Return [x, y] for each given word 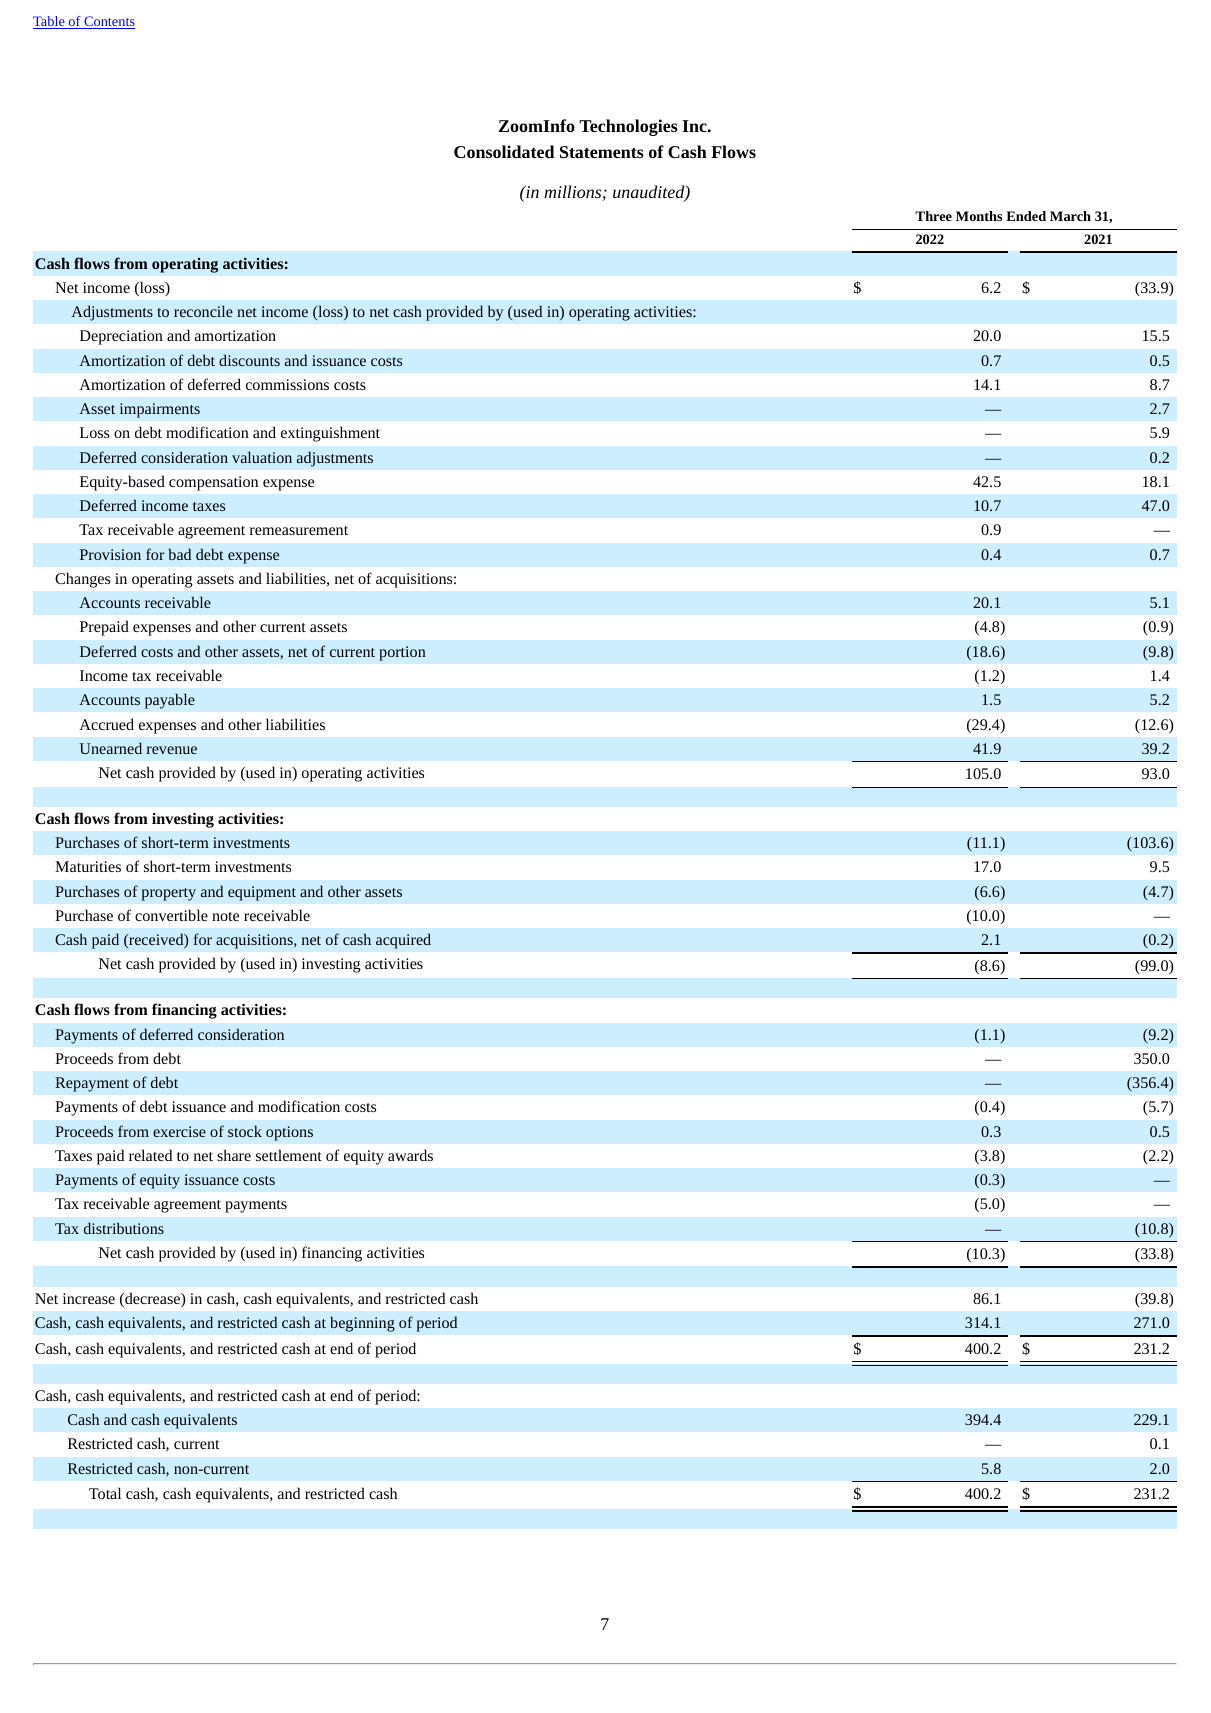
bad [180, 554]
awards [410, 1155]
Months [979, 216]
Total [105, 1493]
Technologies [628, 127]
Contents [108, 22]
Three [933, 216]
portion [402, 653]
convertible [171, 915]
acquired [403, 941]
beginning [362, 1324]
